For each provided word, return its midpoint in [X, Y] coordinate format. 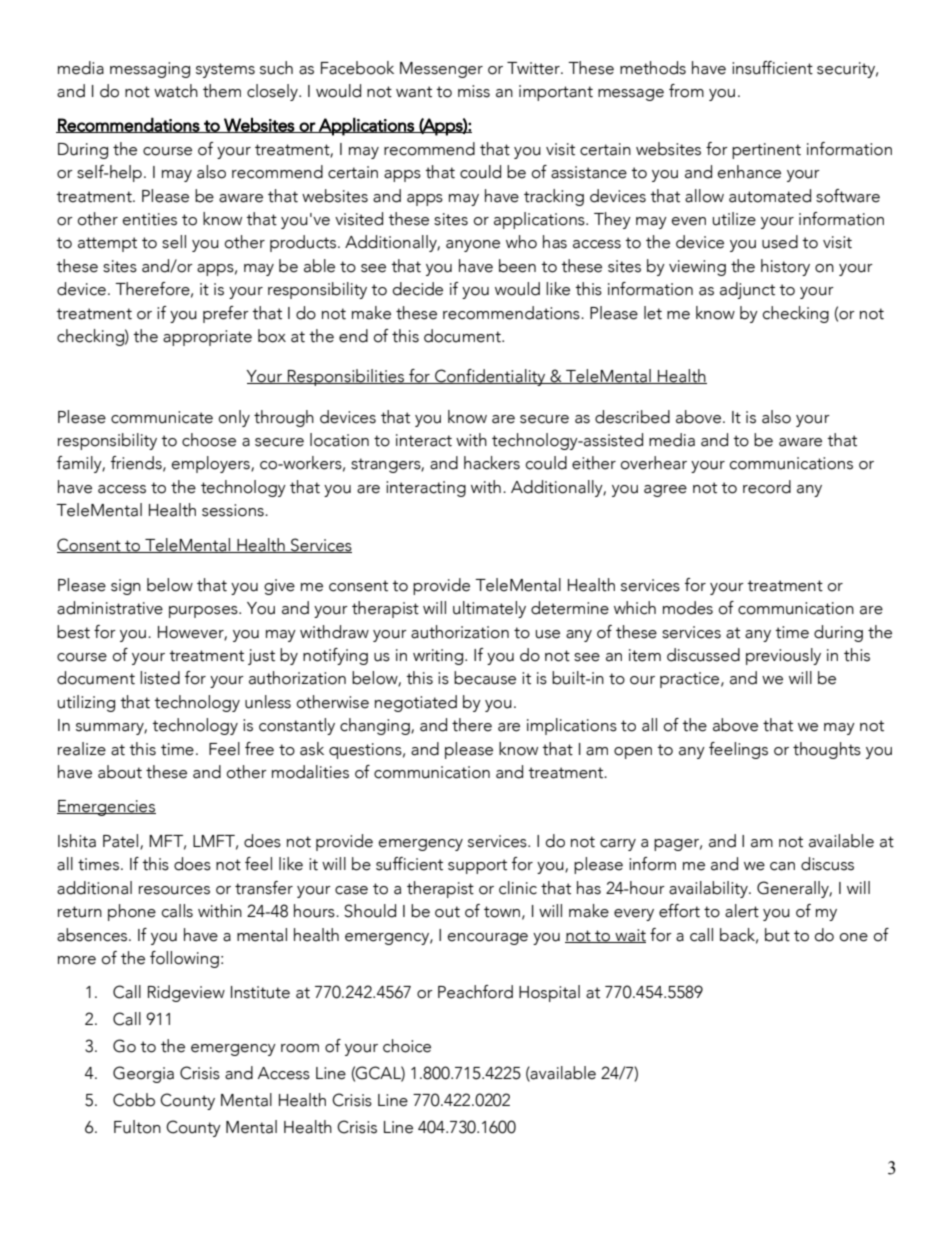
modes [688, 608]
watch [176, 91]
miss [474, 91]
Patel [122, 842]
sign [126, 587]
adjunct [747, 290]
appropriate [207, 338]
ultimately [489, 609]
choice [407, 1046]
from [686, 91]
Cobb [134, 1100]
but [777, 935]
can [782, 866]
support [477, 866]
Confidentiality [490, 377]
